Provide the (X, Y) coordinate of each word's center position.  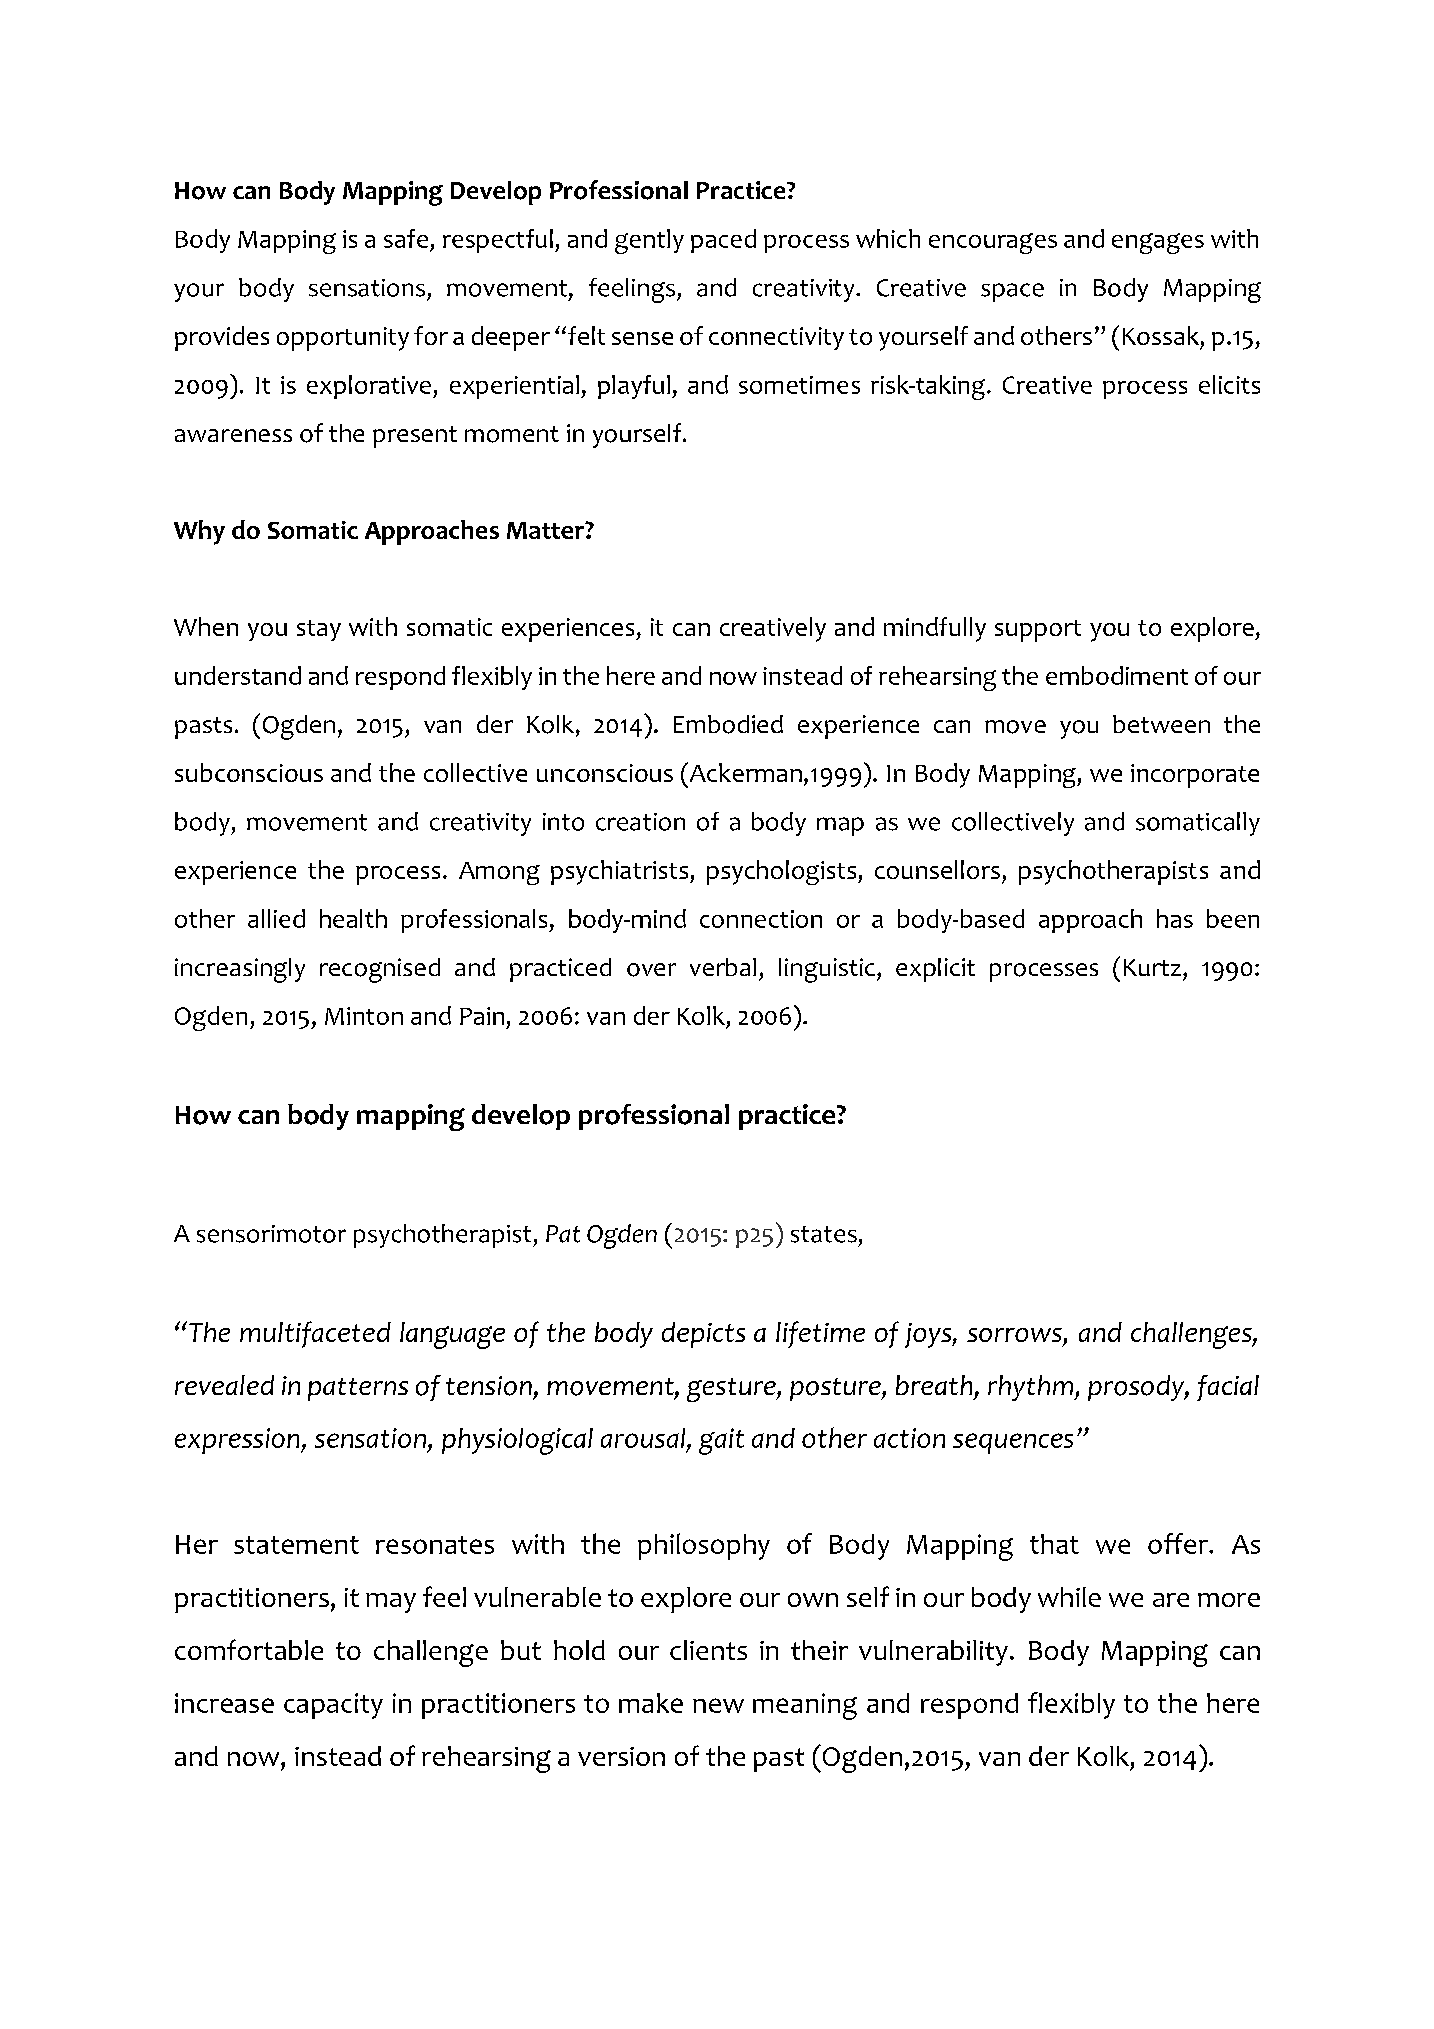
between (1161, 724)
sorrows (1015, 1336)
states (824, 1234)
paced (723, 241)
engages (1158, 243)
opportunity (343, 339)
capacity (333, 1706)
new (718, 1705)
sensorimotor (271, 1234)
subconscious (249, 772)
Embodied (728, 724)
